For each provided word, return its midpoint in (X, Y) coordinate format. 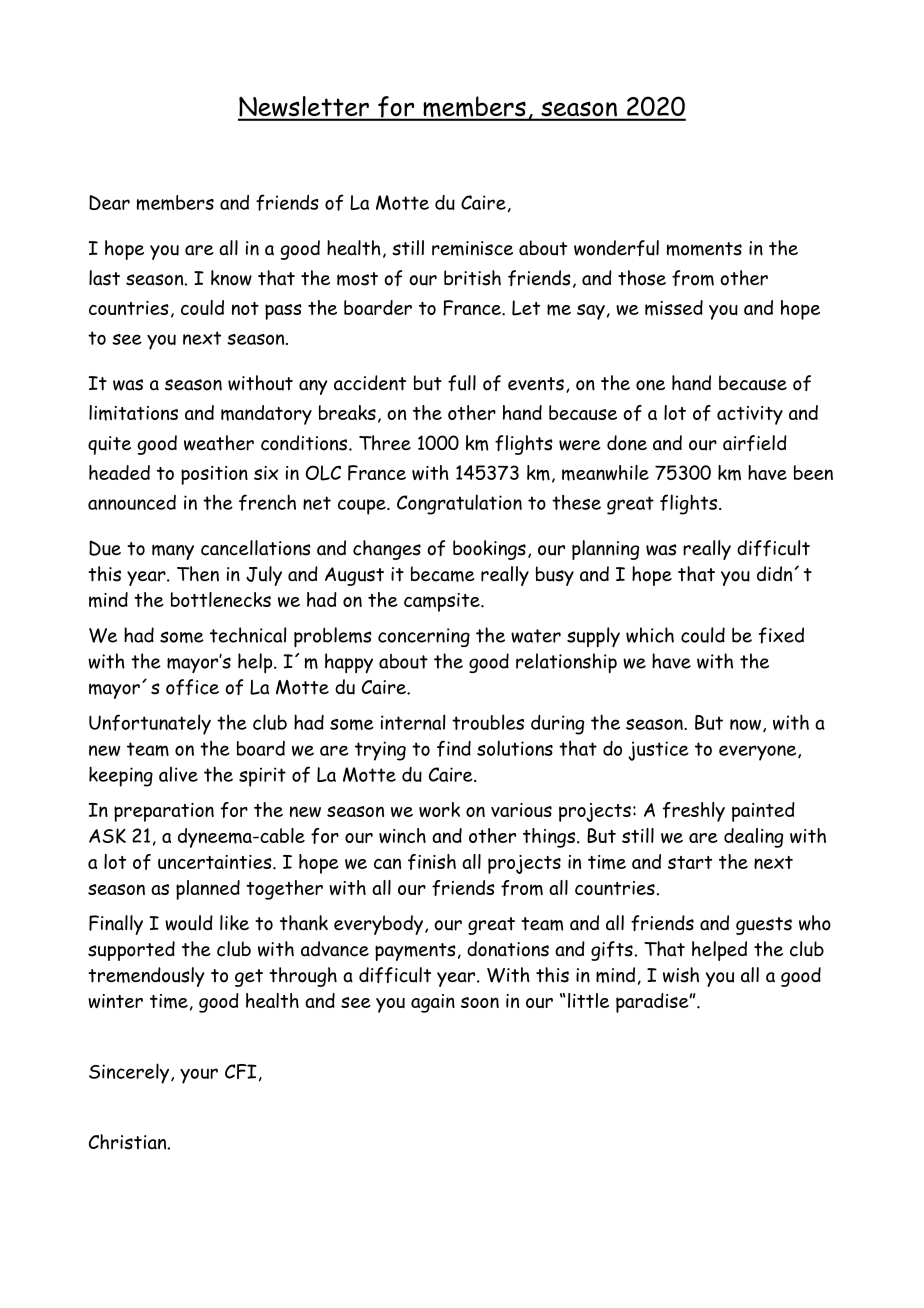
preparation (164, 812)
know (231, 278)
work (439, 809)
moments (704, 249)
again (433, 1003)
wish (681, 975)
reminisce (472, 248)
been (813, 472)
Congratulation (459, 504)
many (173, 552)
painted (763, 812)
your (199, 1076)
